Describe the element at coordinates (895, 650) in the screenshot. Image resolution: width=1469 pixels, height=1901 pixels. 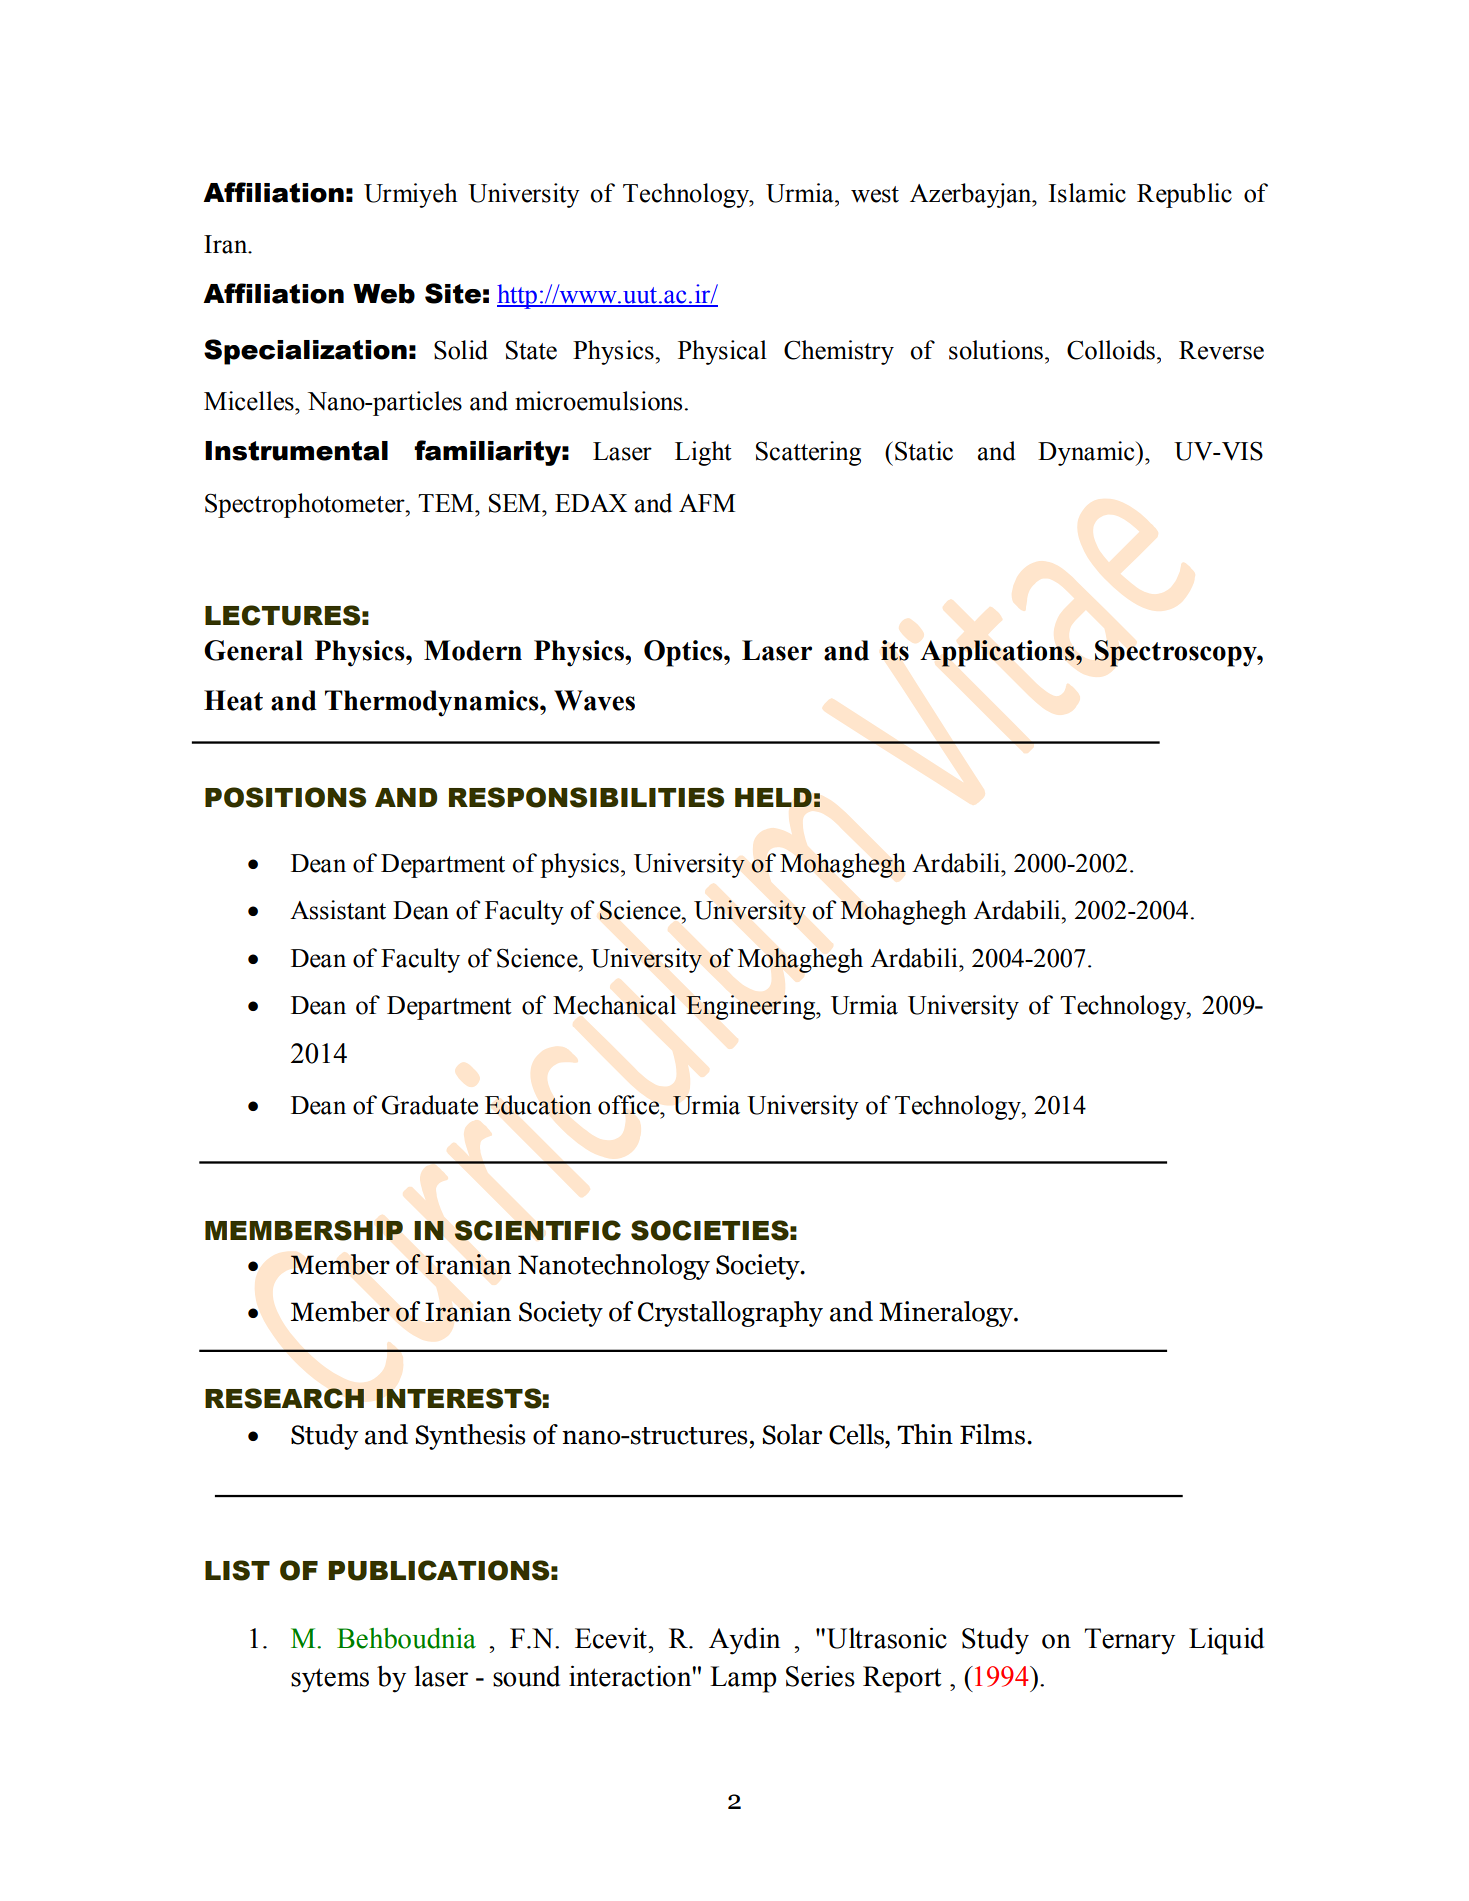
I see `its` at that location.
